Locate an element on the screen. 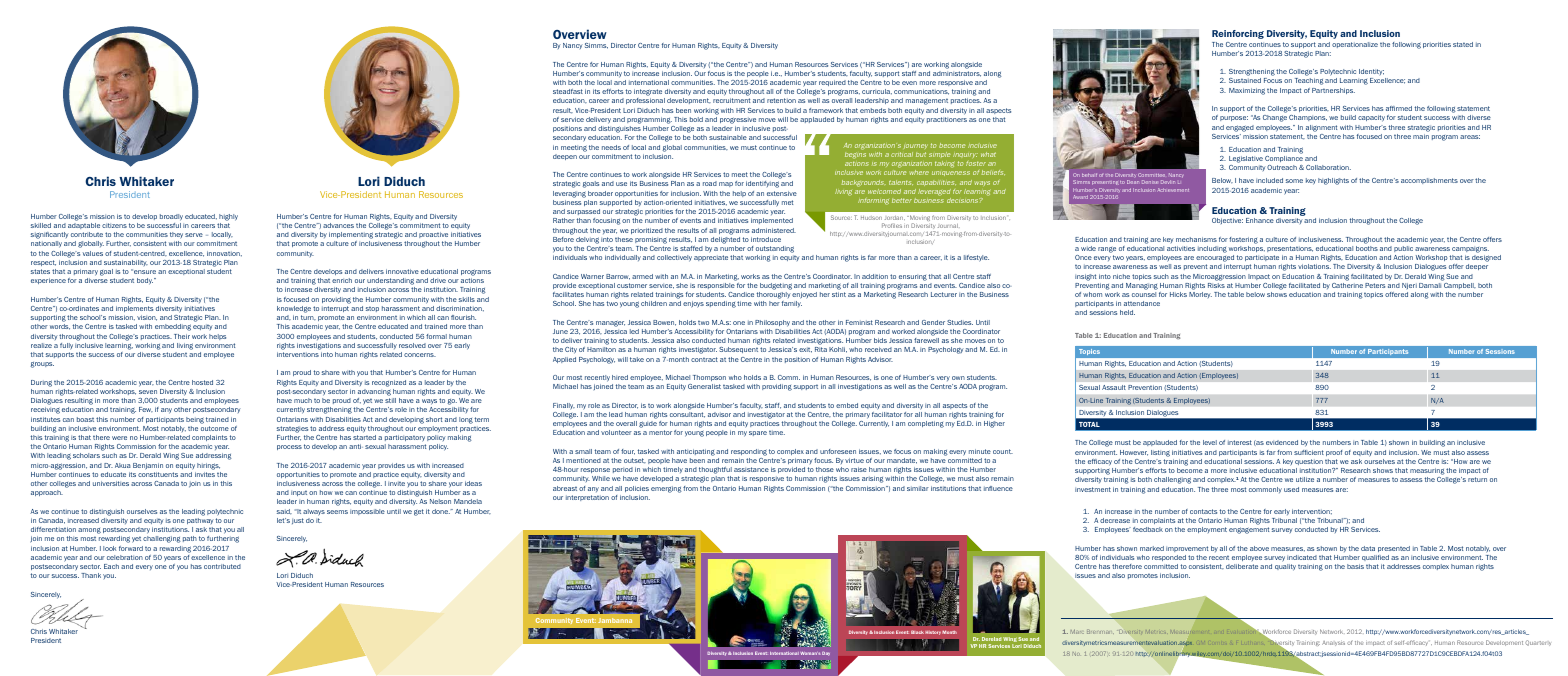 The width and height of the screenshot is (1568, 676). Their is located at coordinates (182, 336).
